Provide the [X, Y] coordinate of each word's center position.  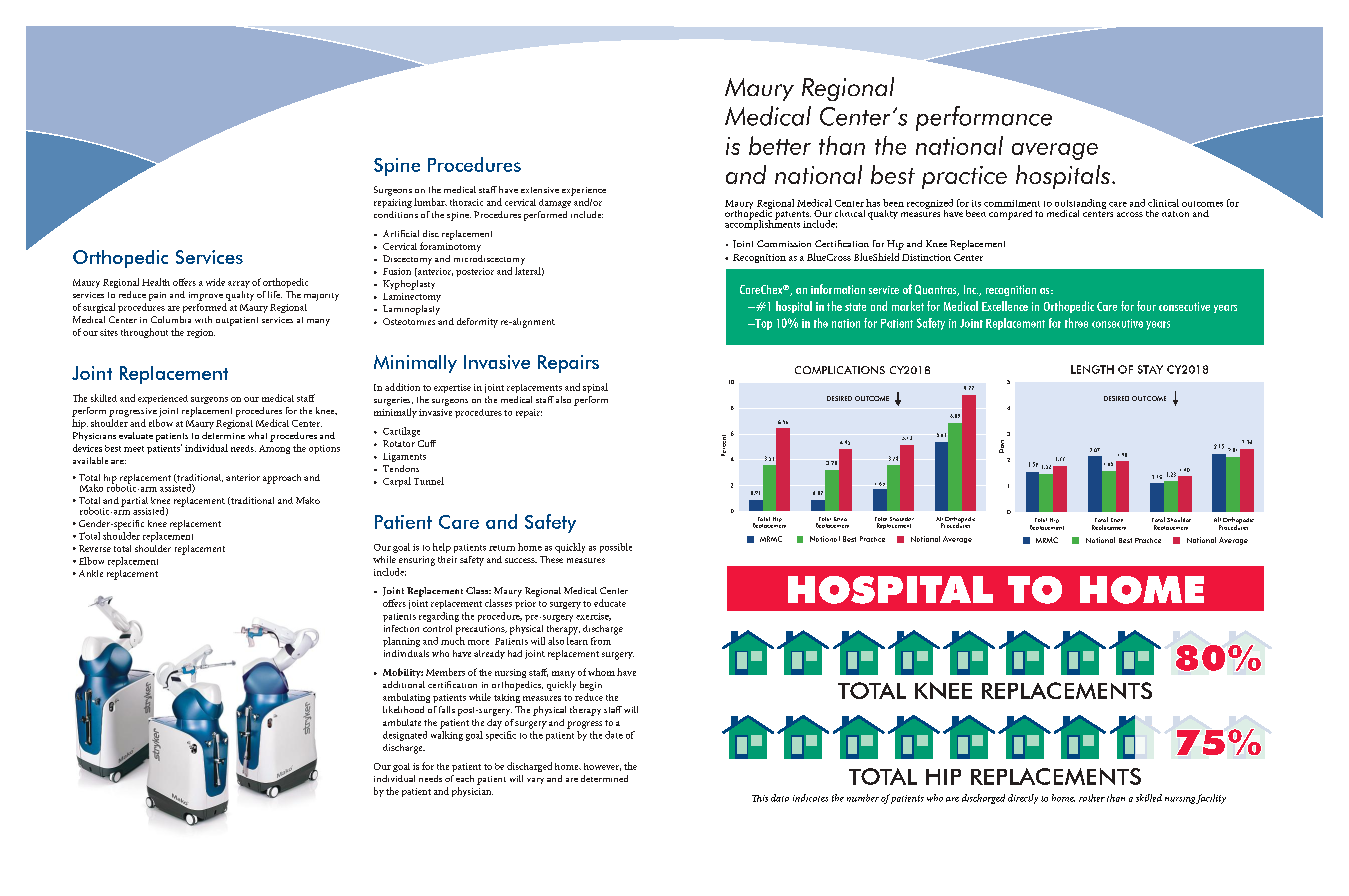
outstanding [1080, 205]
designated [405, 736]
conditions [396, 214]
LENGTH [1092, 369]
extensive [540, 190]
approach [282, 479]
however [602, 767]
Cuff [427, 443]
